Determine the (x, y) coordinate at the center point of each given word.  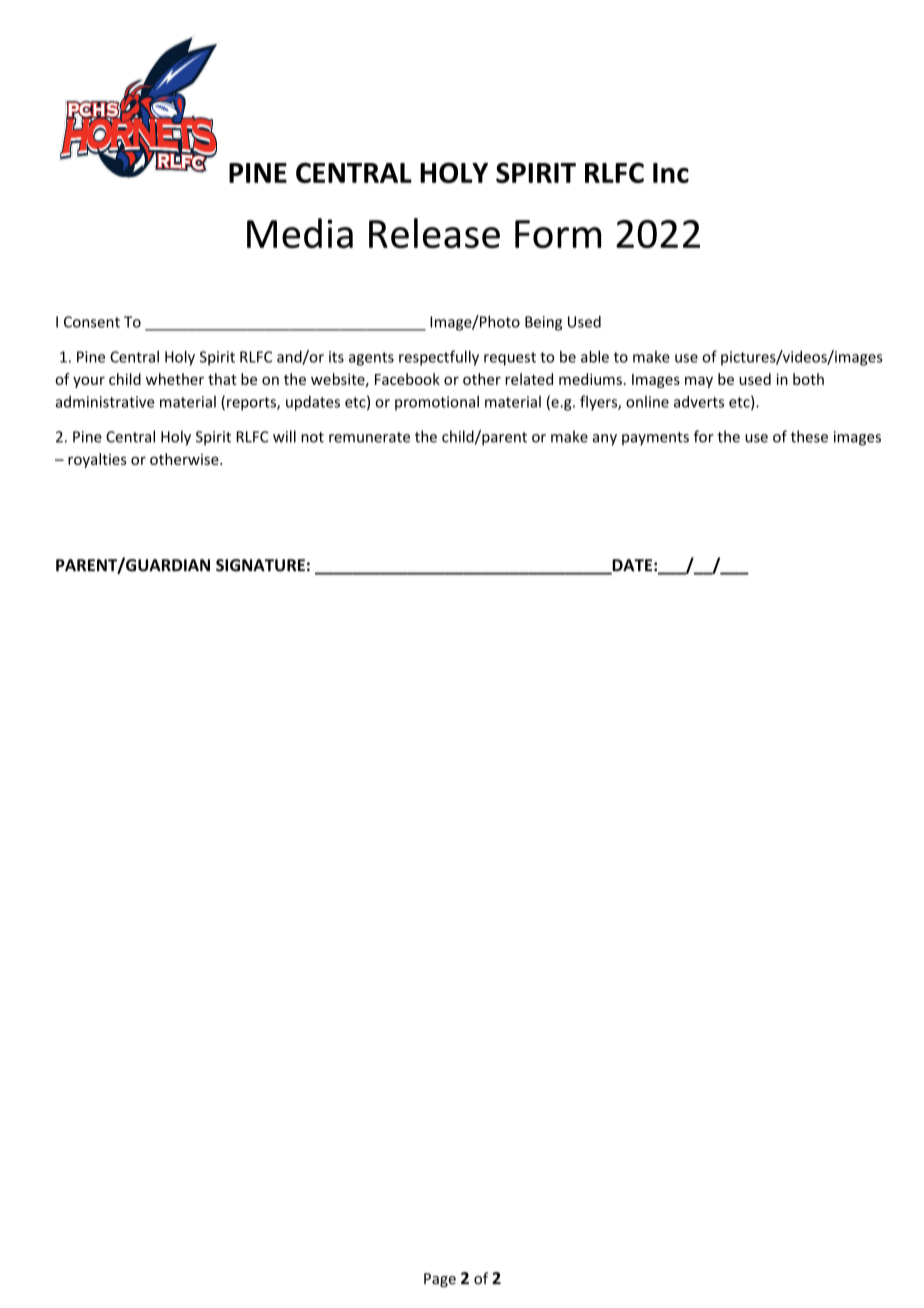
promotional (437, 403)
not (312, 437)
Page (440, 1280)
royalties (97, 460)
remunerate (369, 437)
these (809, 436)
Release (434, 233)
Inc (671, 173)
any (605, 440)
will (284, 436)
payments (655, 439)
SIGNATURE (260, 565)
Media (300, 233)
